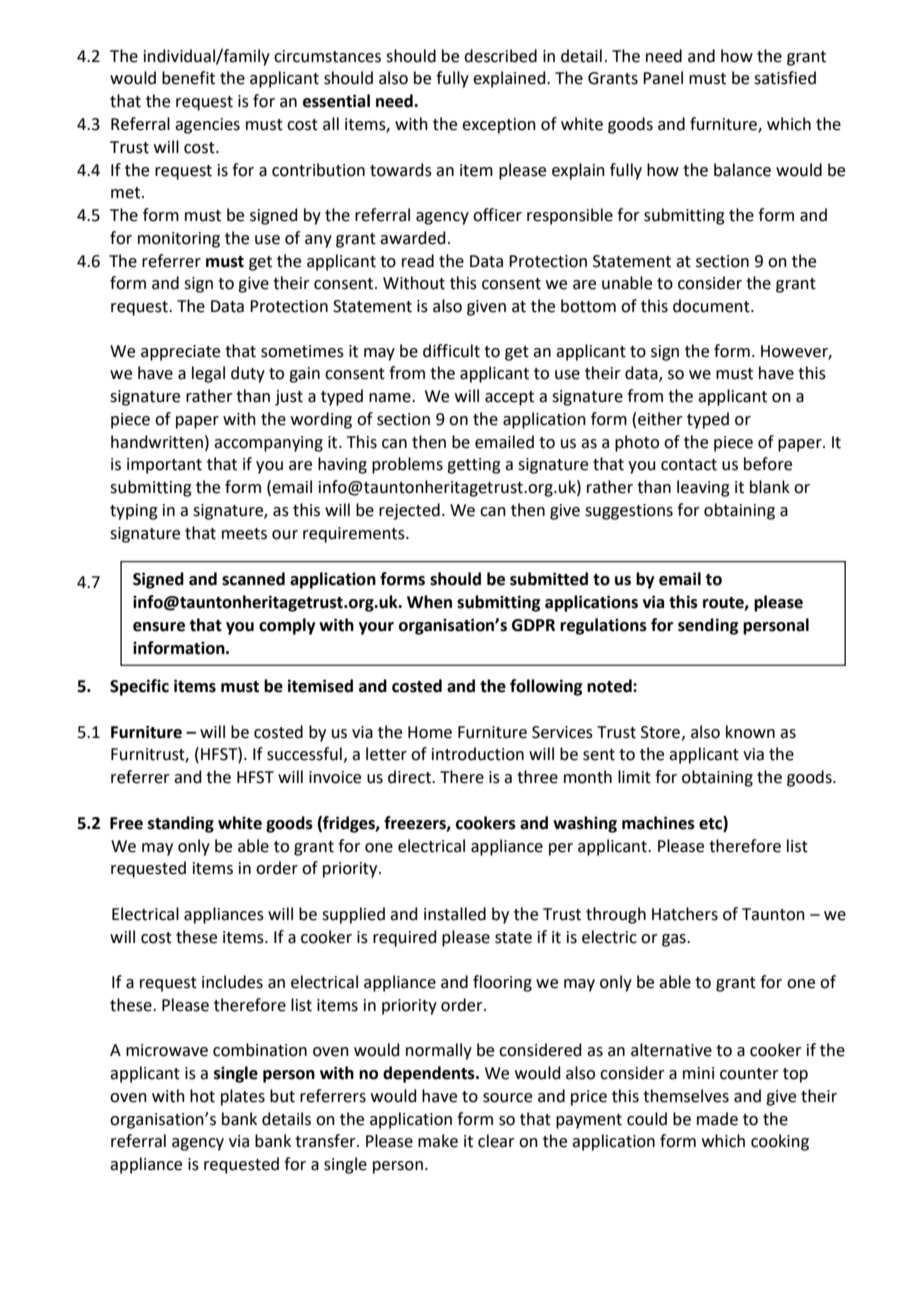  What do you see at coordinates (243, 1097) in the screenshot?
I see `plates` at bounding box center [243, 1097].
